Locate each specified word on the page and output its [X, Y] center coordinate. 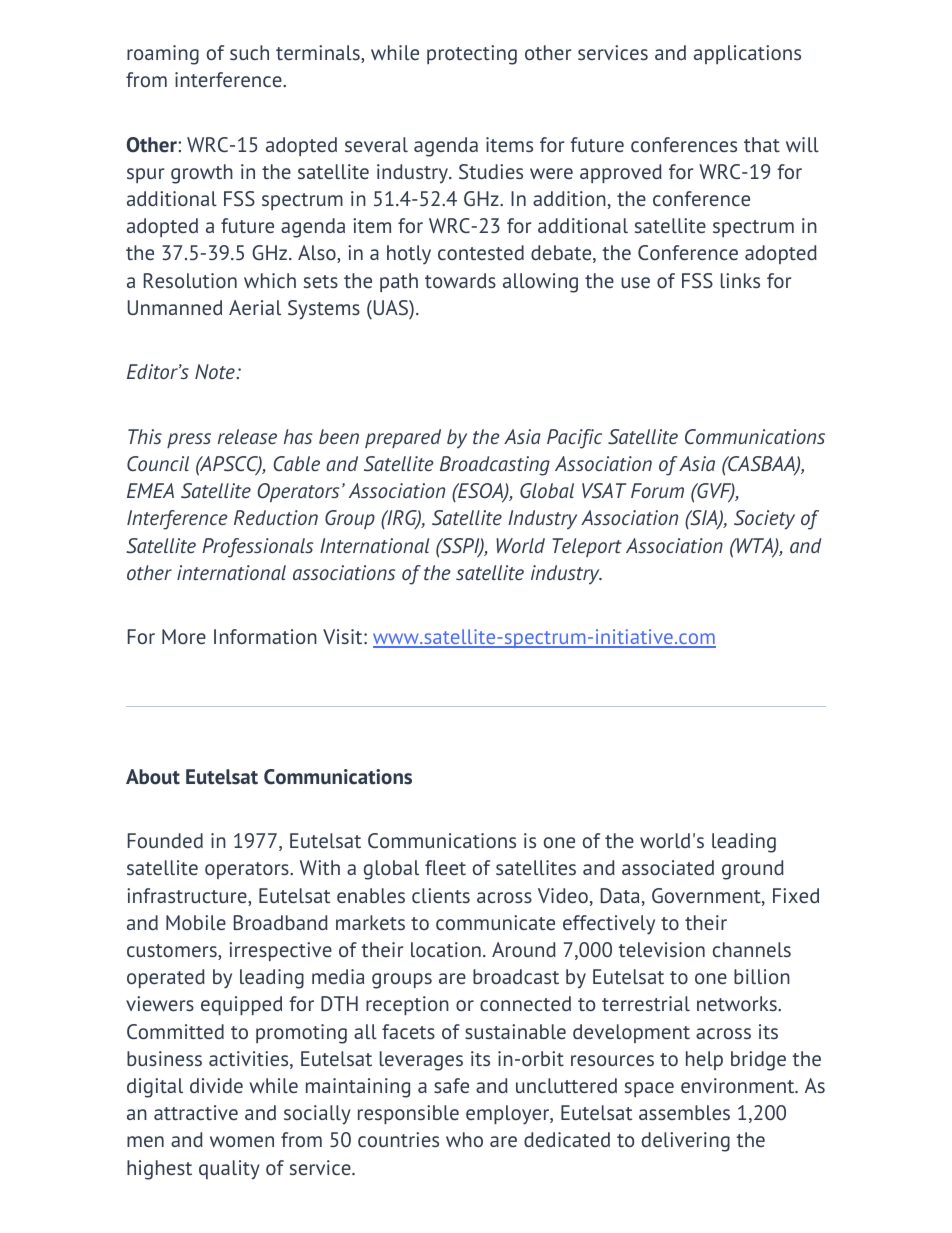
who [464, 1139]
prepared [403, 438]
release [247, 436]
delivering [686, 1142]
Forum [657, 490]
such [249, 52]
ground [753, 870]
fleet [445, 867]
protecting [472, 55]
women [242, 1141]
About [153, 777]
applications [747, 54]
